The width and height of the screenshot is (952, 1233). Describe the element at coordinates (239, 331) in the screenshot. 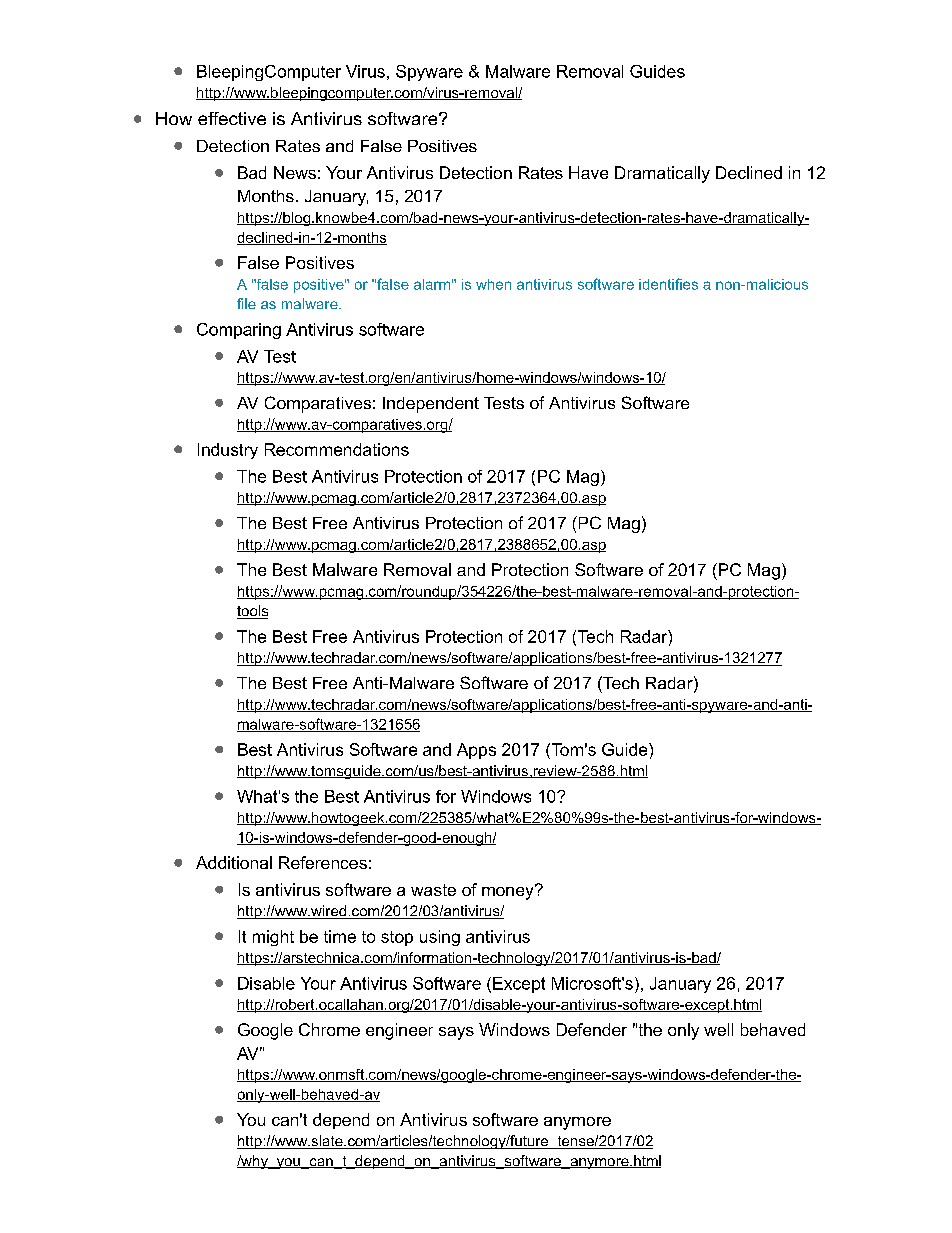

I see `Comparing` at that location.
